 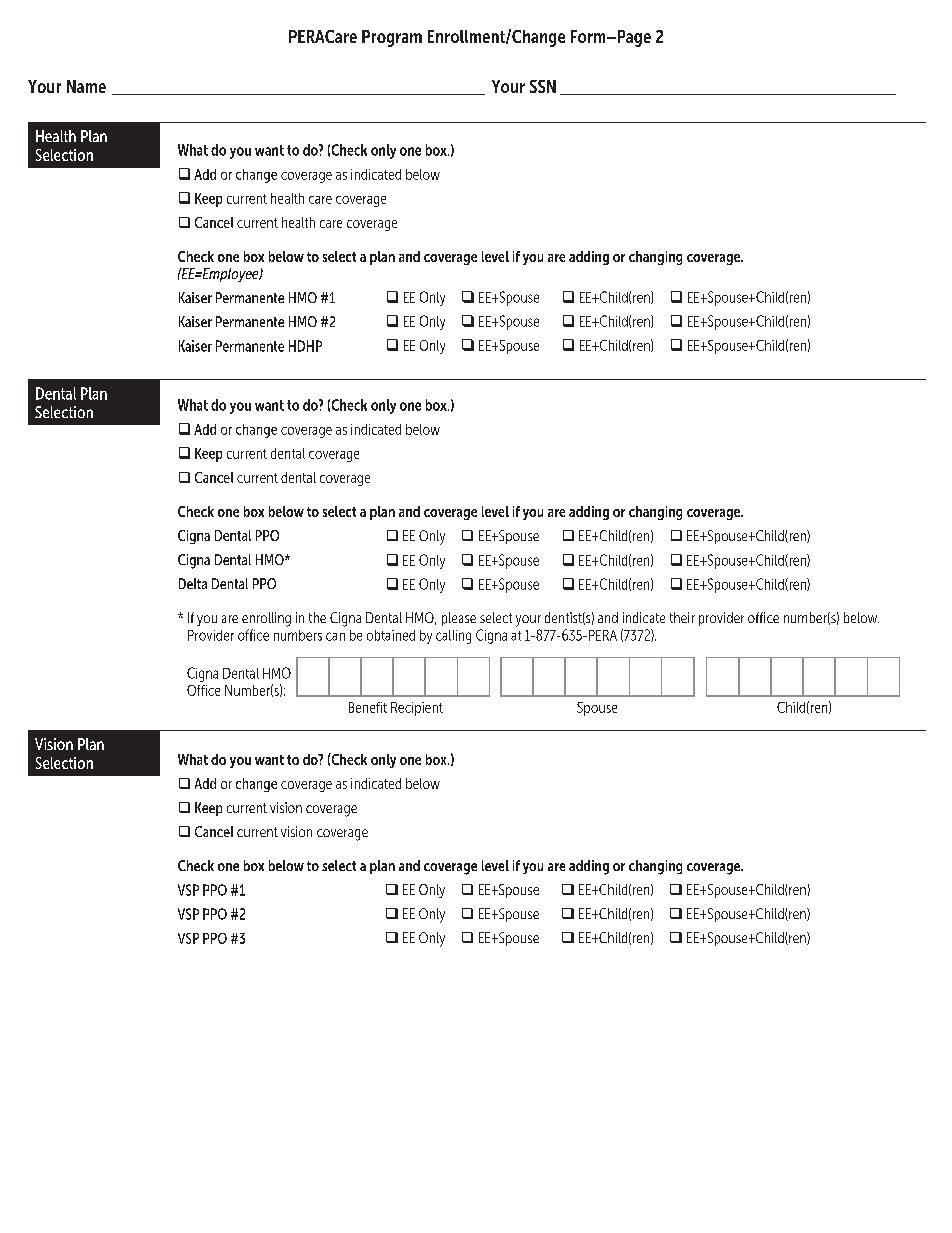 I want to click on please, so click(x=459, y=619).
